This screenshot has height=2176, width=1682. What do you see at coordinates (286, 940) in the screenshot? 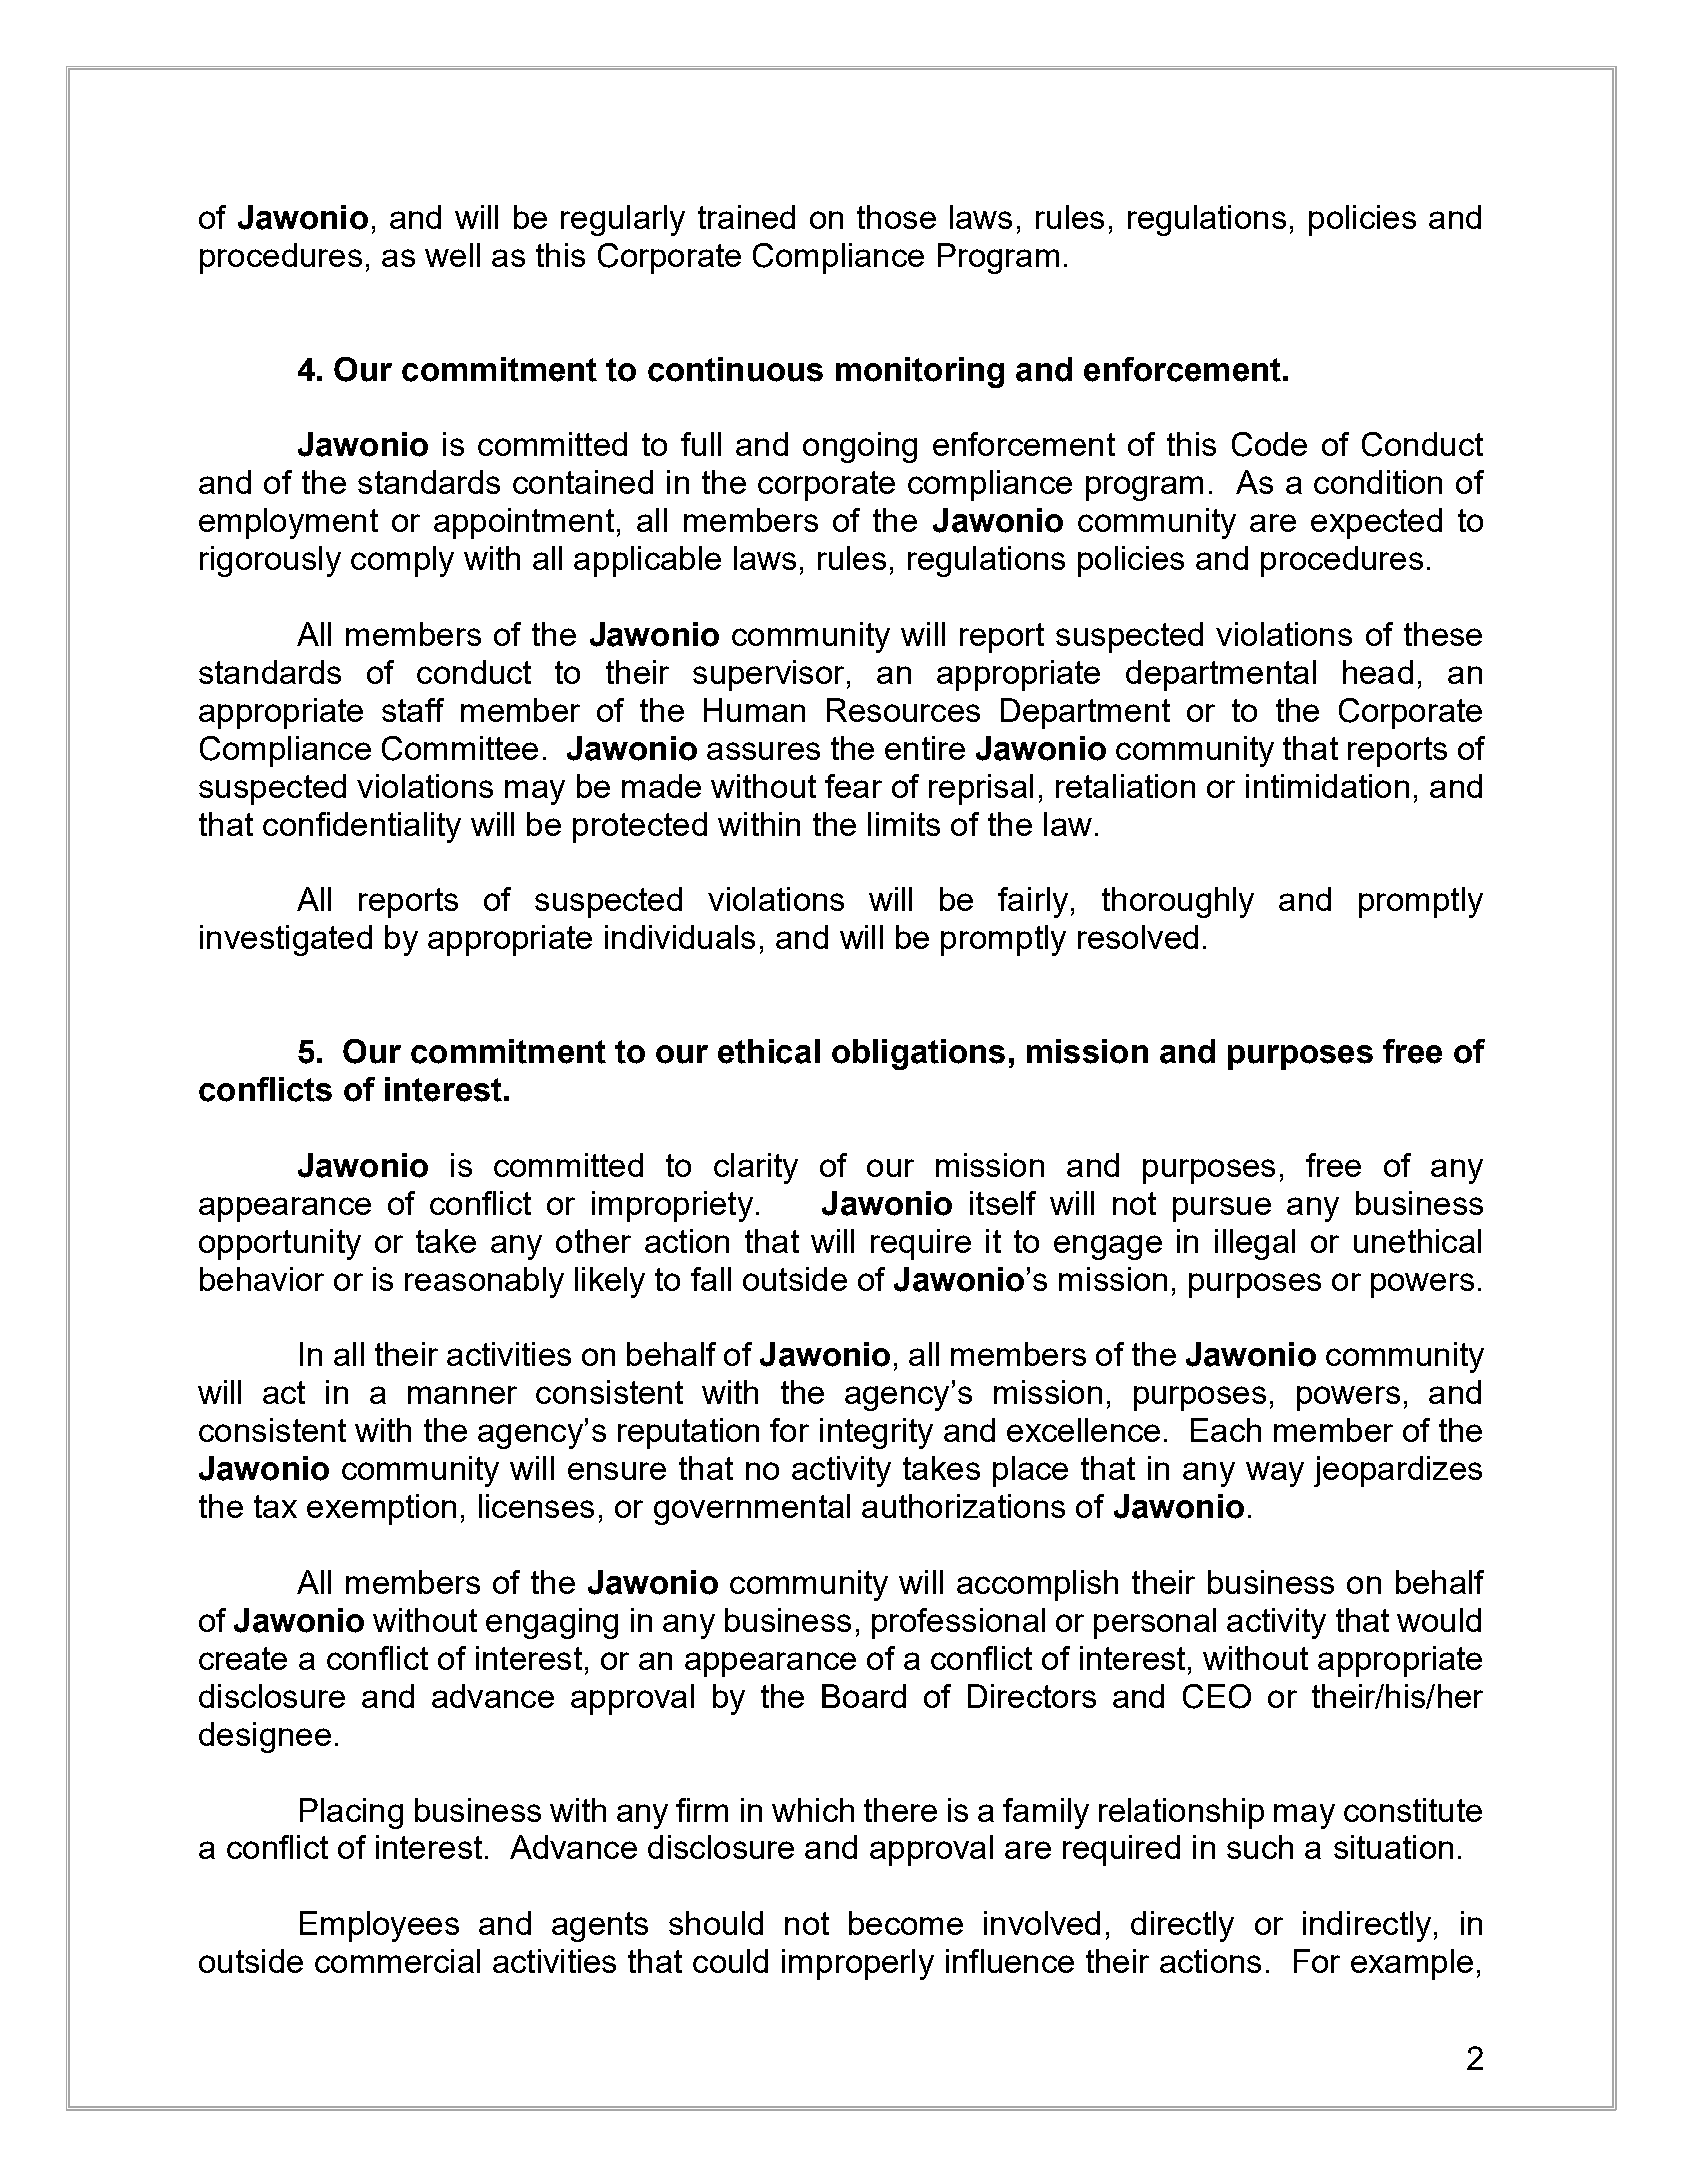
I see `investigated` at bounding box center [286, 940].
